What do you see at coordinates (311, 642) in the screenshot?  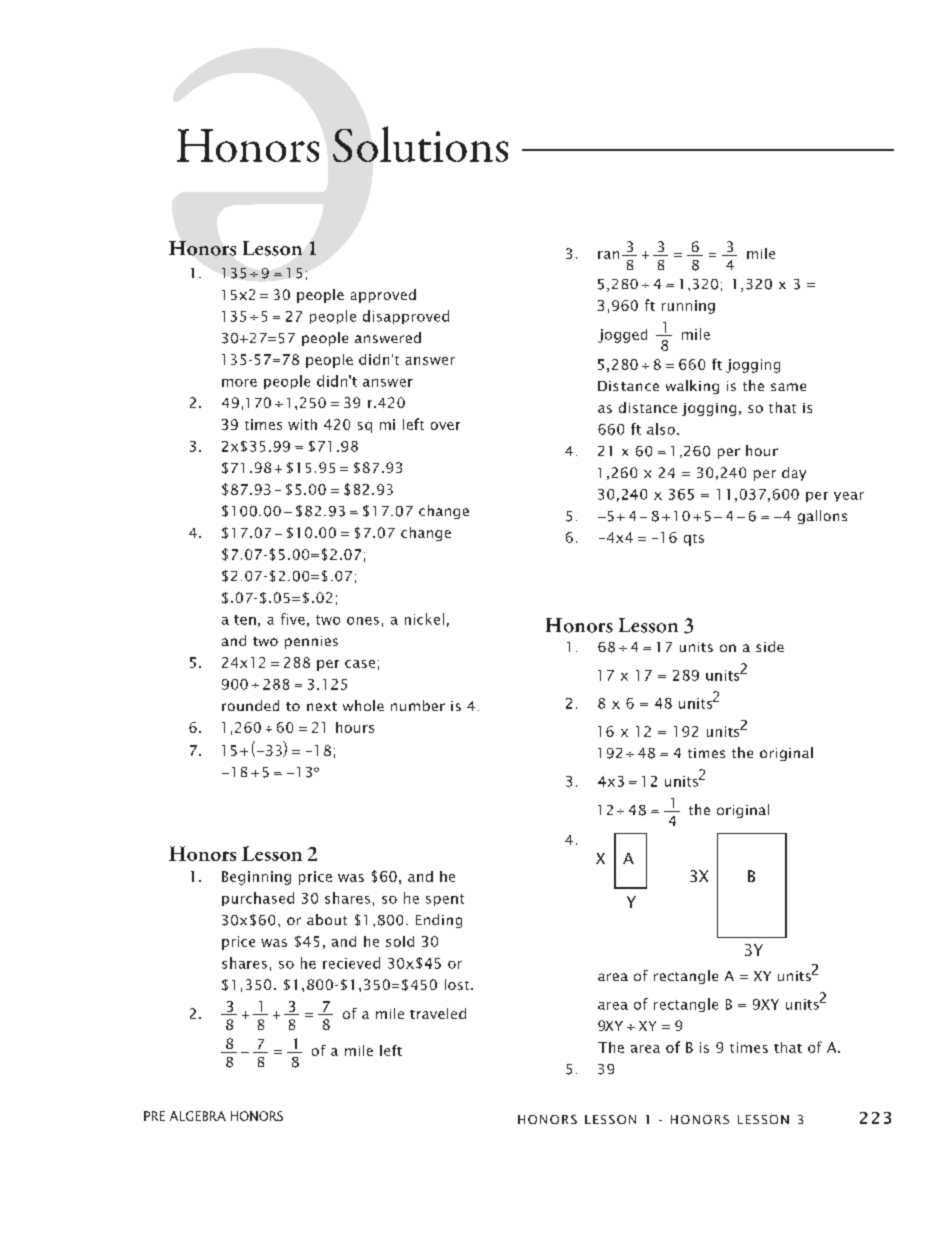 I see `pennies` at bounding box center [311, 642].
